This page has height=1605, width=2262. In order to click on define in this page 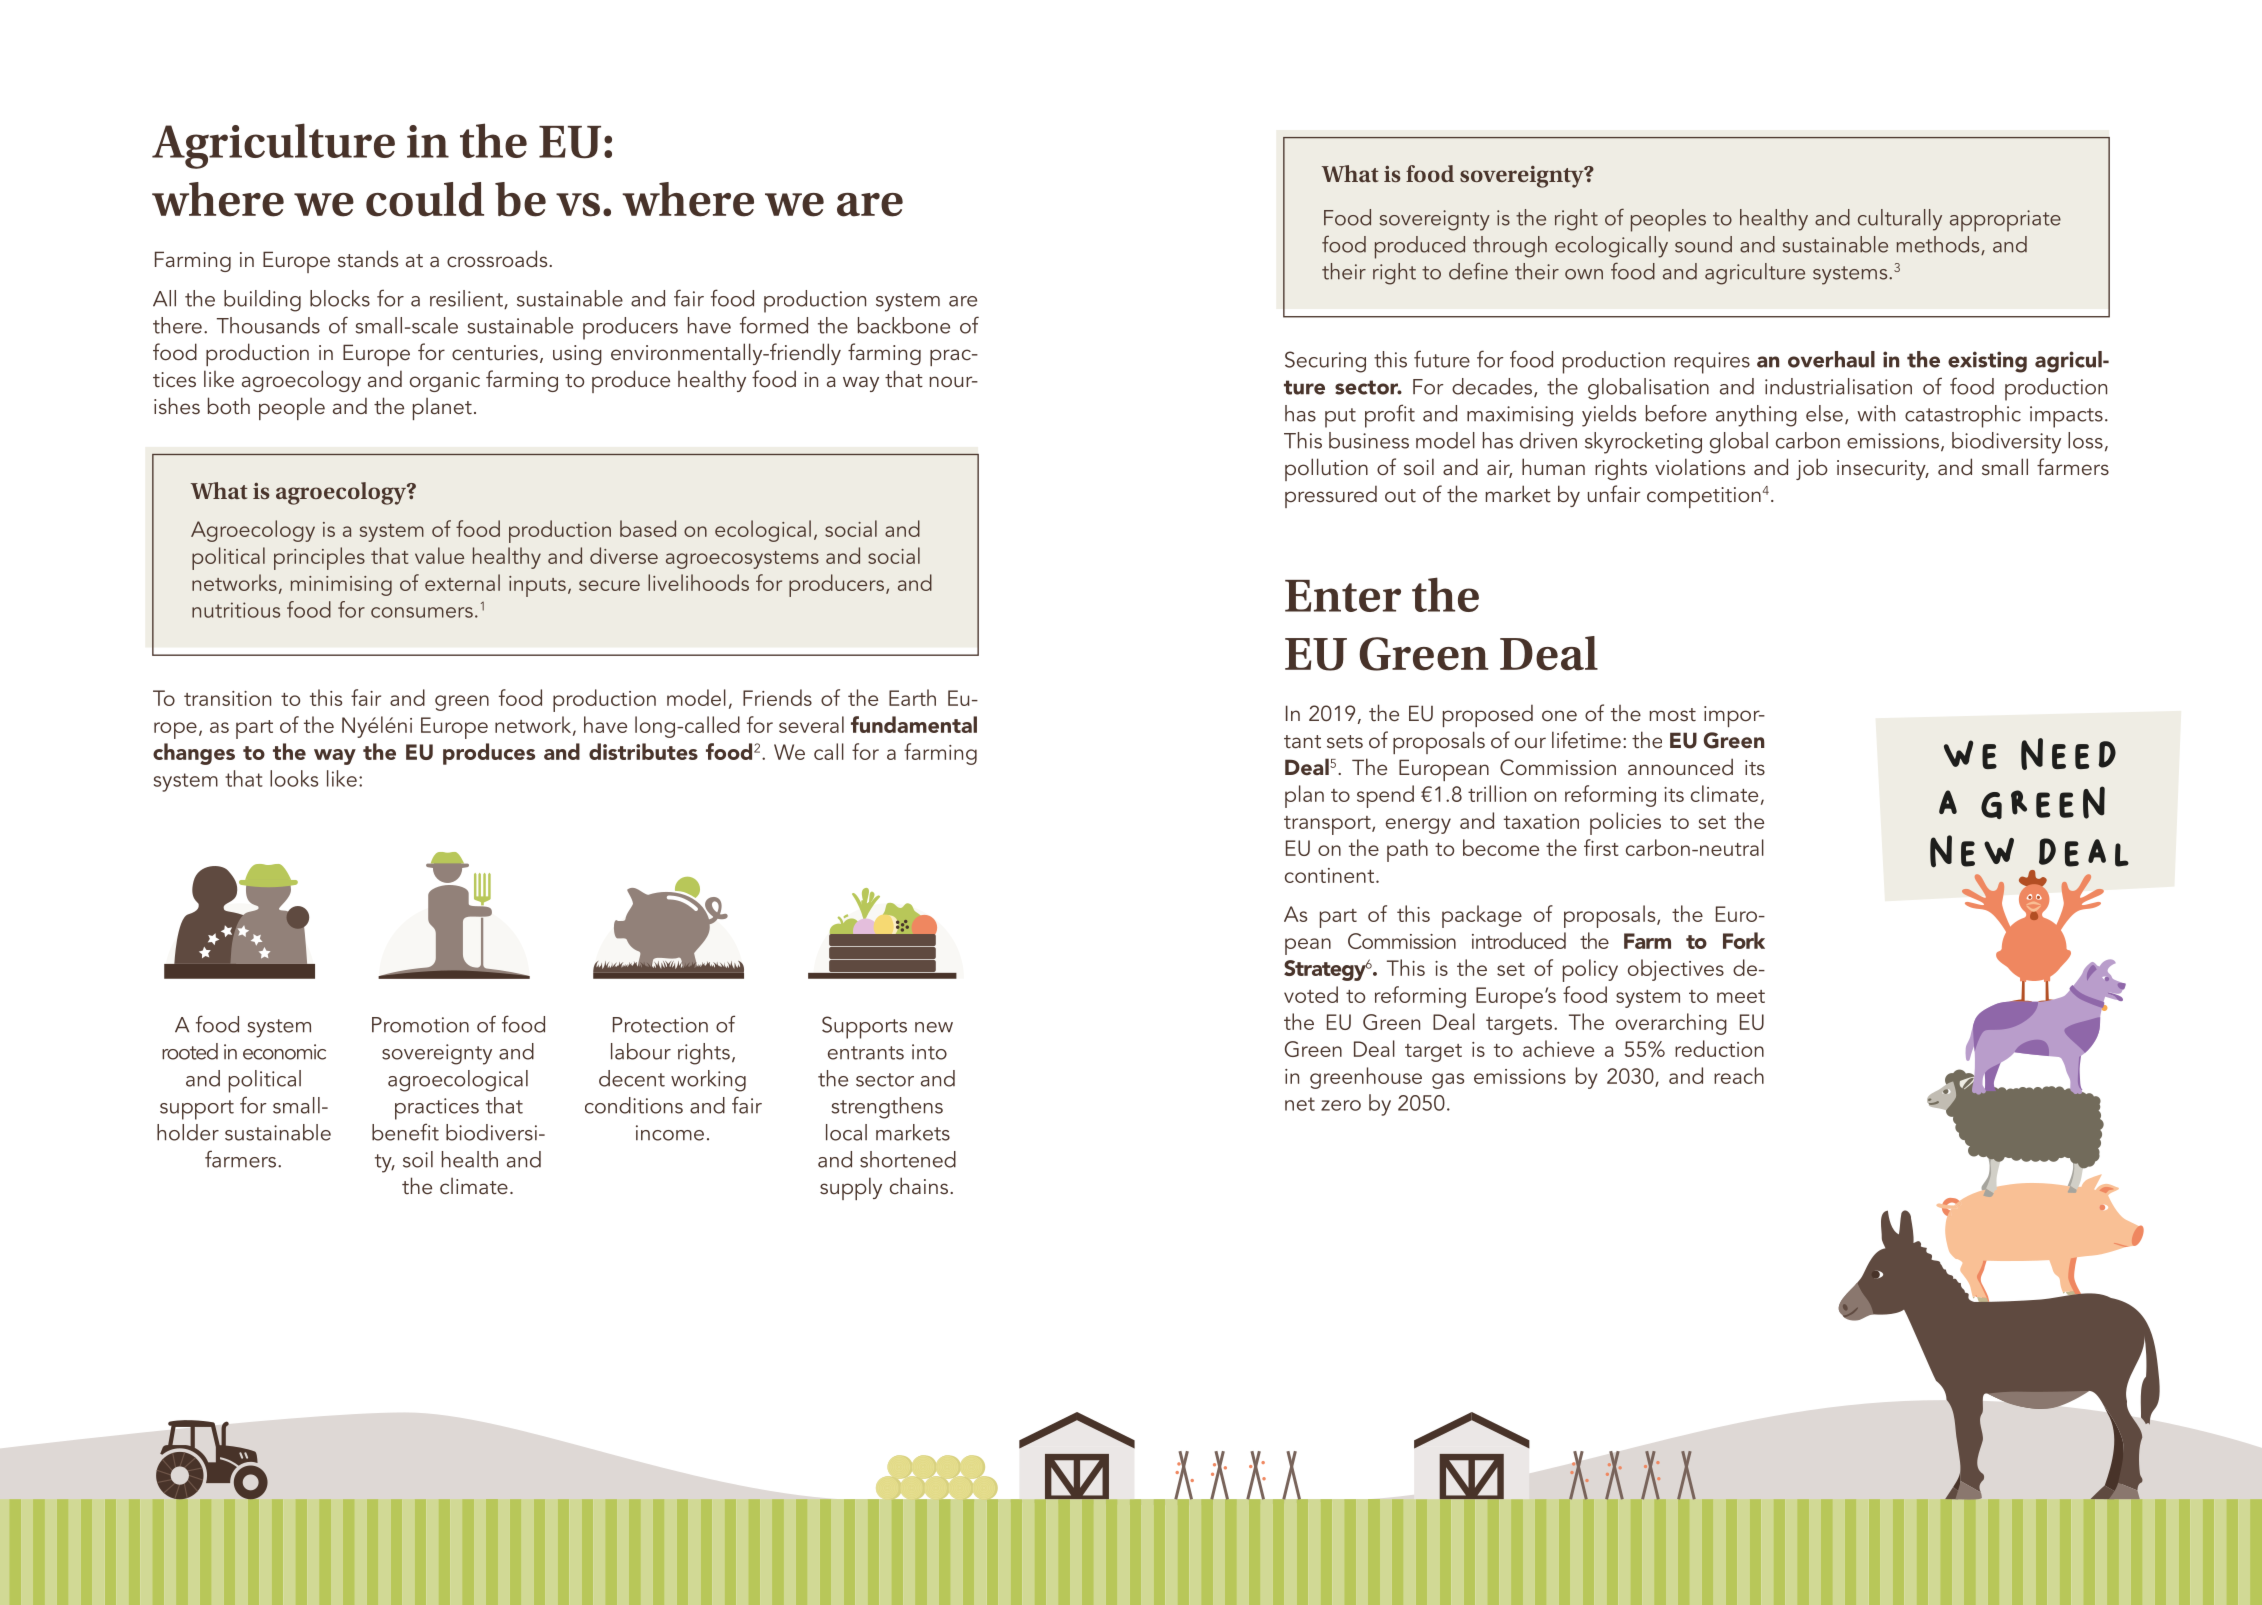, I will do `click(1478, 271)`.
